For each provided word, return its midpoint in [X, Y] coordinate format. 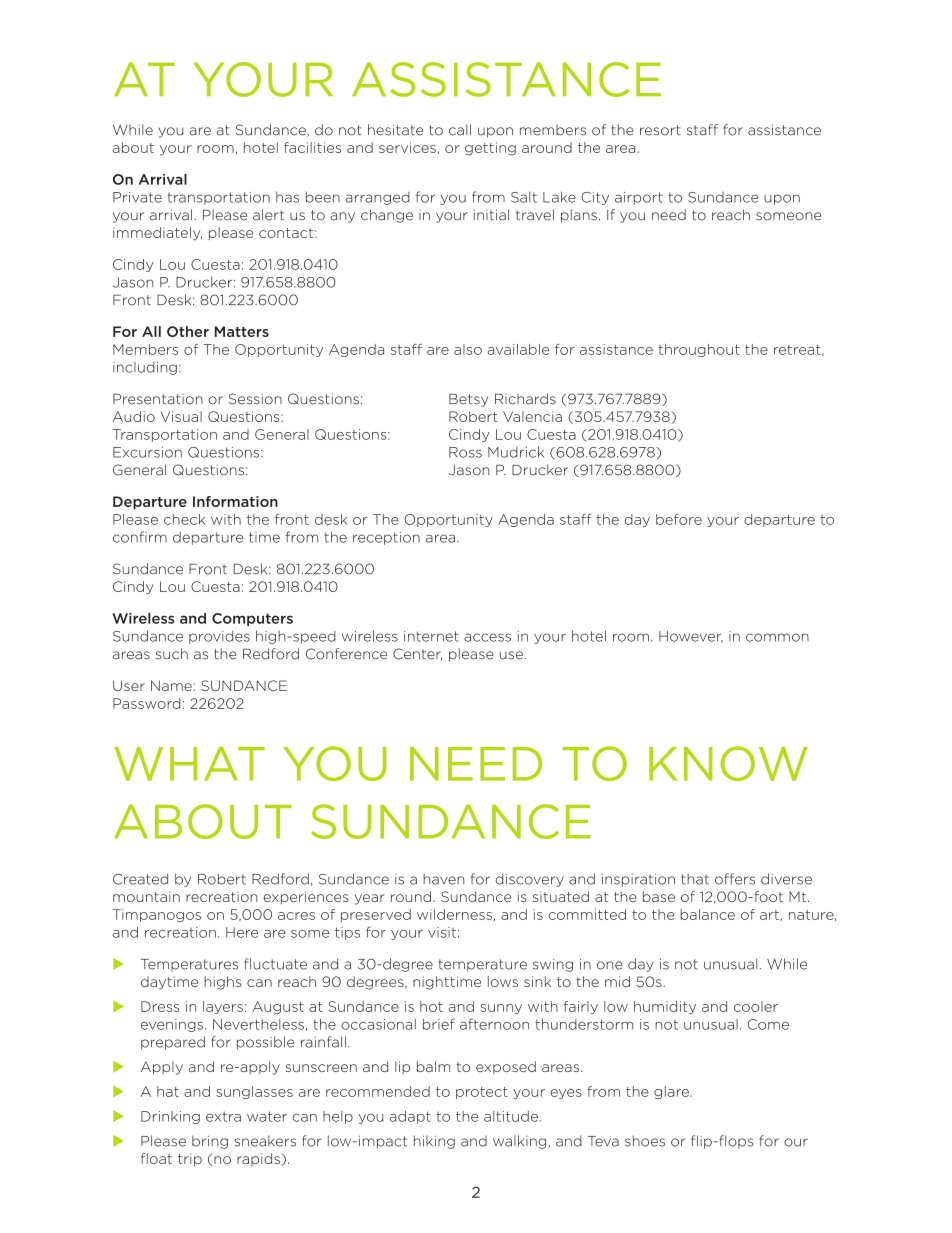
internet [431, 636]
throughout [699, 350]
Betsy [468, 400]
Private [137, 197]
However [691, 637]
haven [443, 879]
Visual [181, 416]
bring [210, 1142]
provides [219, 637]
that [695, 879]
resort [660, 130]
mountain [146, 896]
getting [490, 149]
